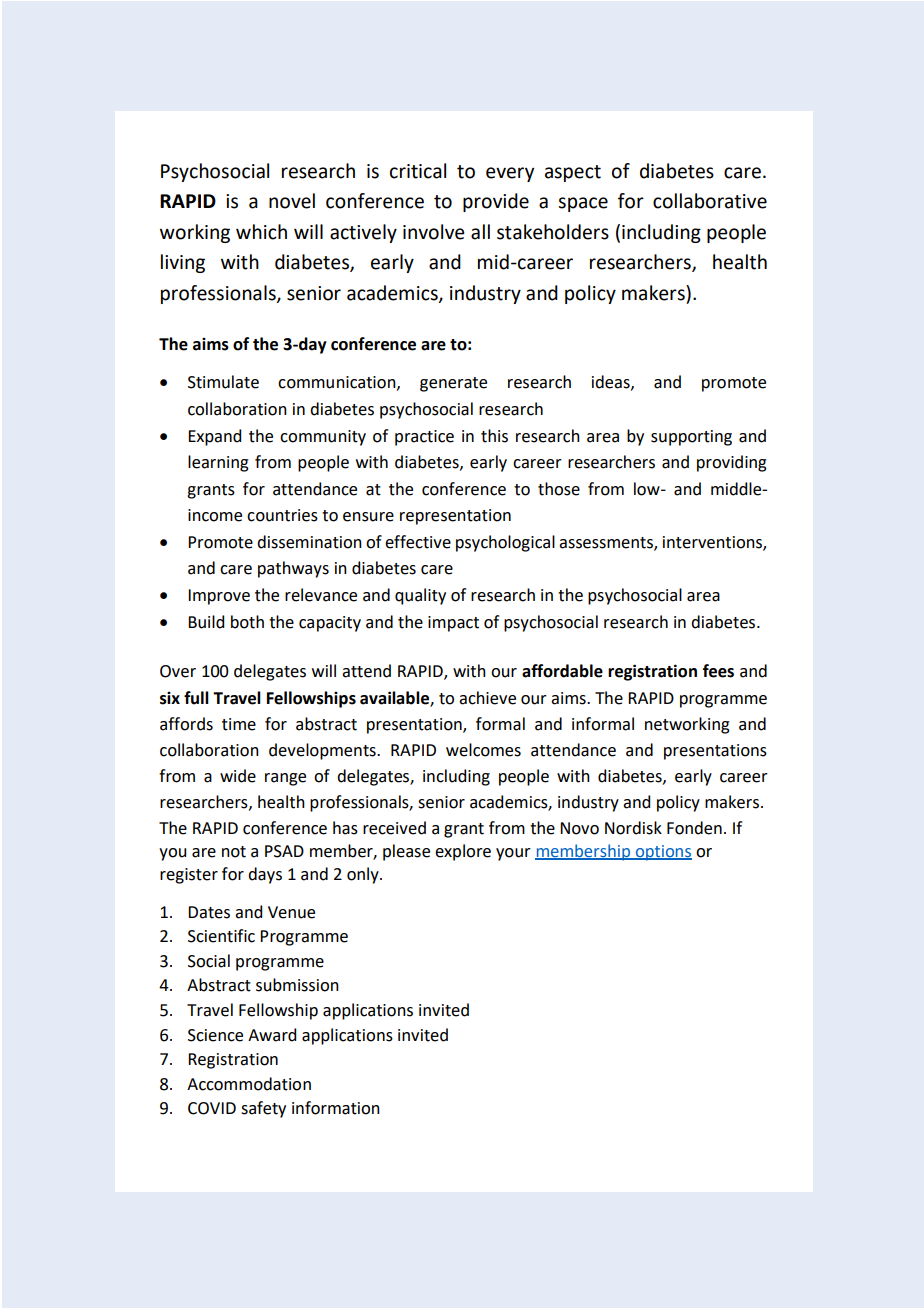 The height and width of the page is (1308, 924). Describe the element at coordinates (249, 1084) in the page. I see `Accommodation` at that location.
